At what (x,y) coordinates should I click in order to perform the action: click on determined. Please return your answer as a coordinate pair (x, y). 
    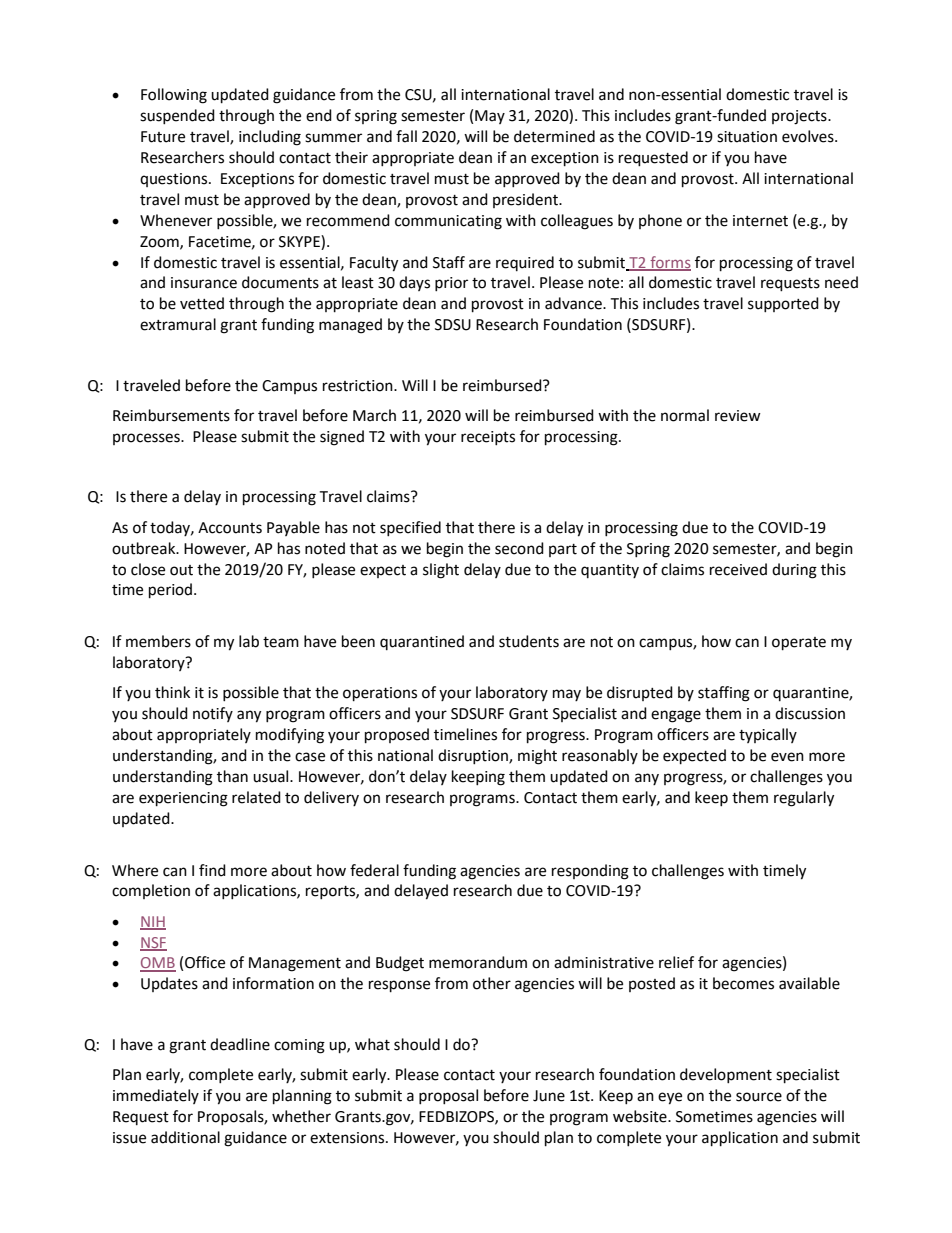
    Looking at the image, I should click on (554, 136).
